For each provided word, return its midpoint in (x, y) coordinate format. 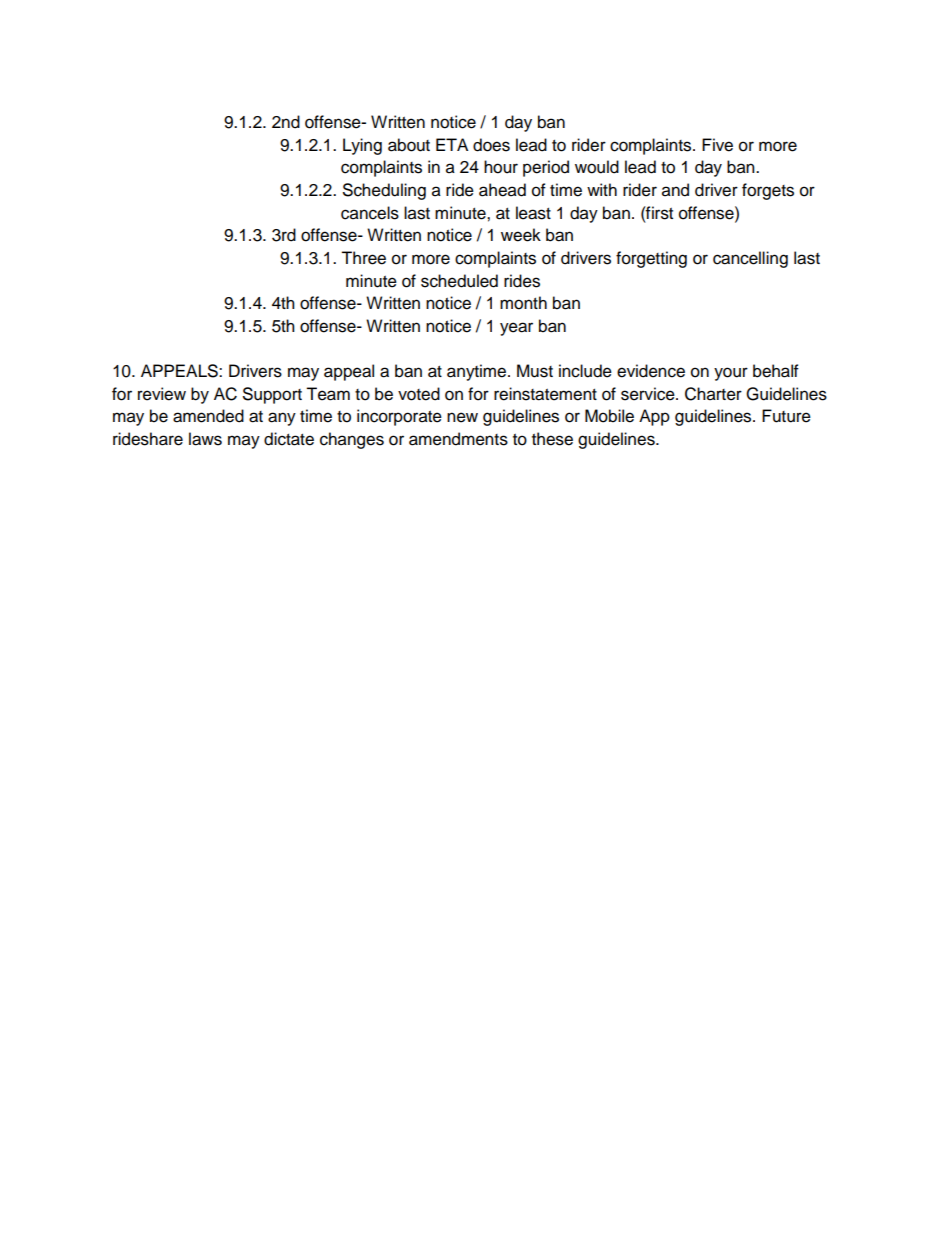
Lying (362, 146)
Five (717, 145)
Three (363, 258)
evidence (651, 371)
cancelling (750, 259)
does (491, 145)
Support (272, 395)
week (521, 235)
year (516, 329)
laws (205, 439)
